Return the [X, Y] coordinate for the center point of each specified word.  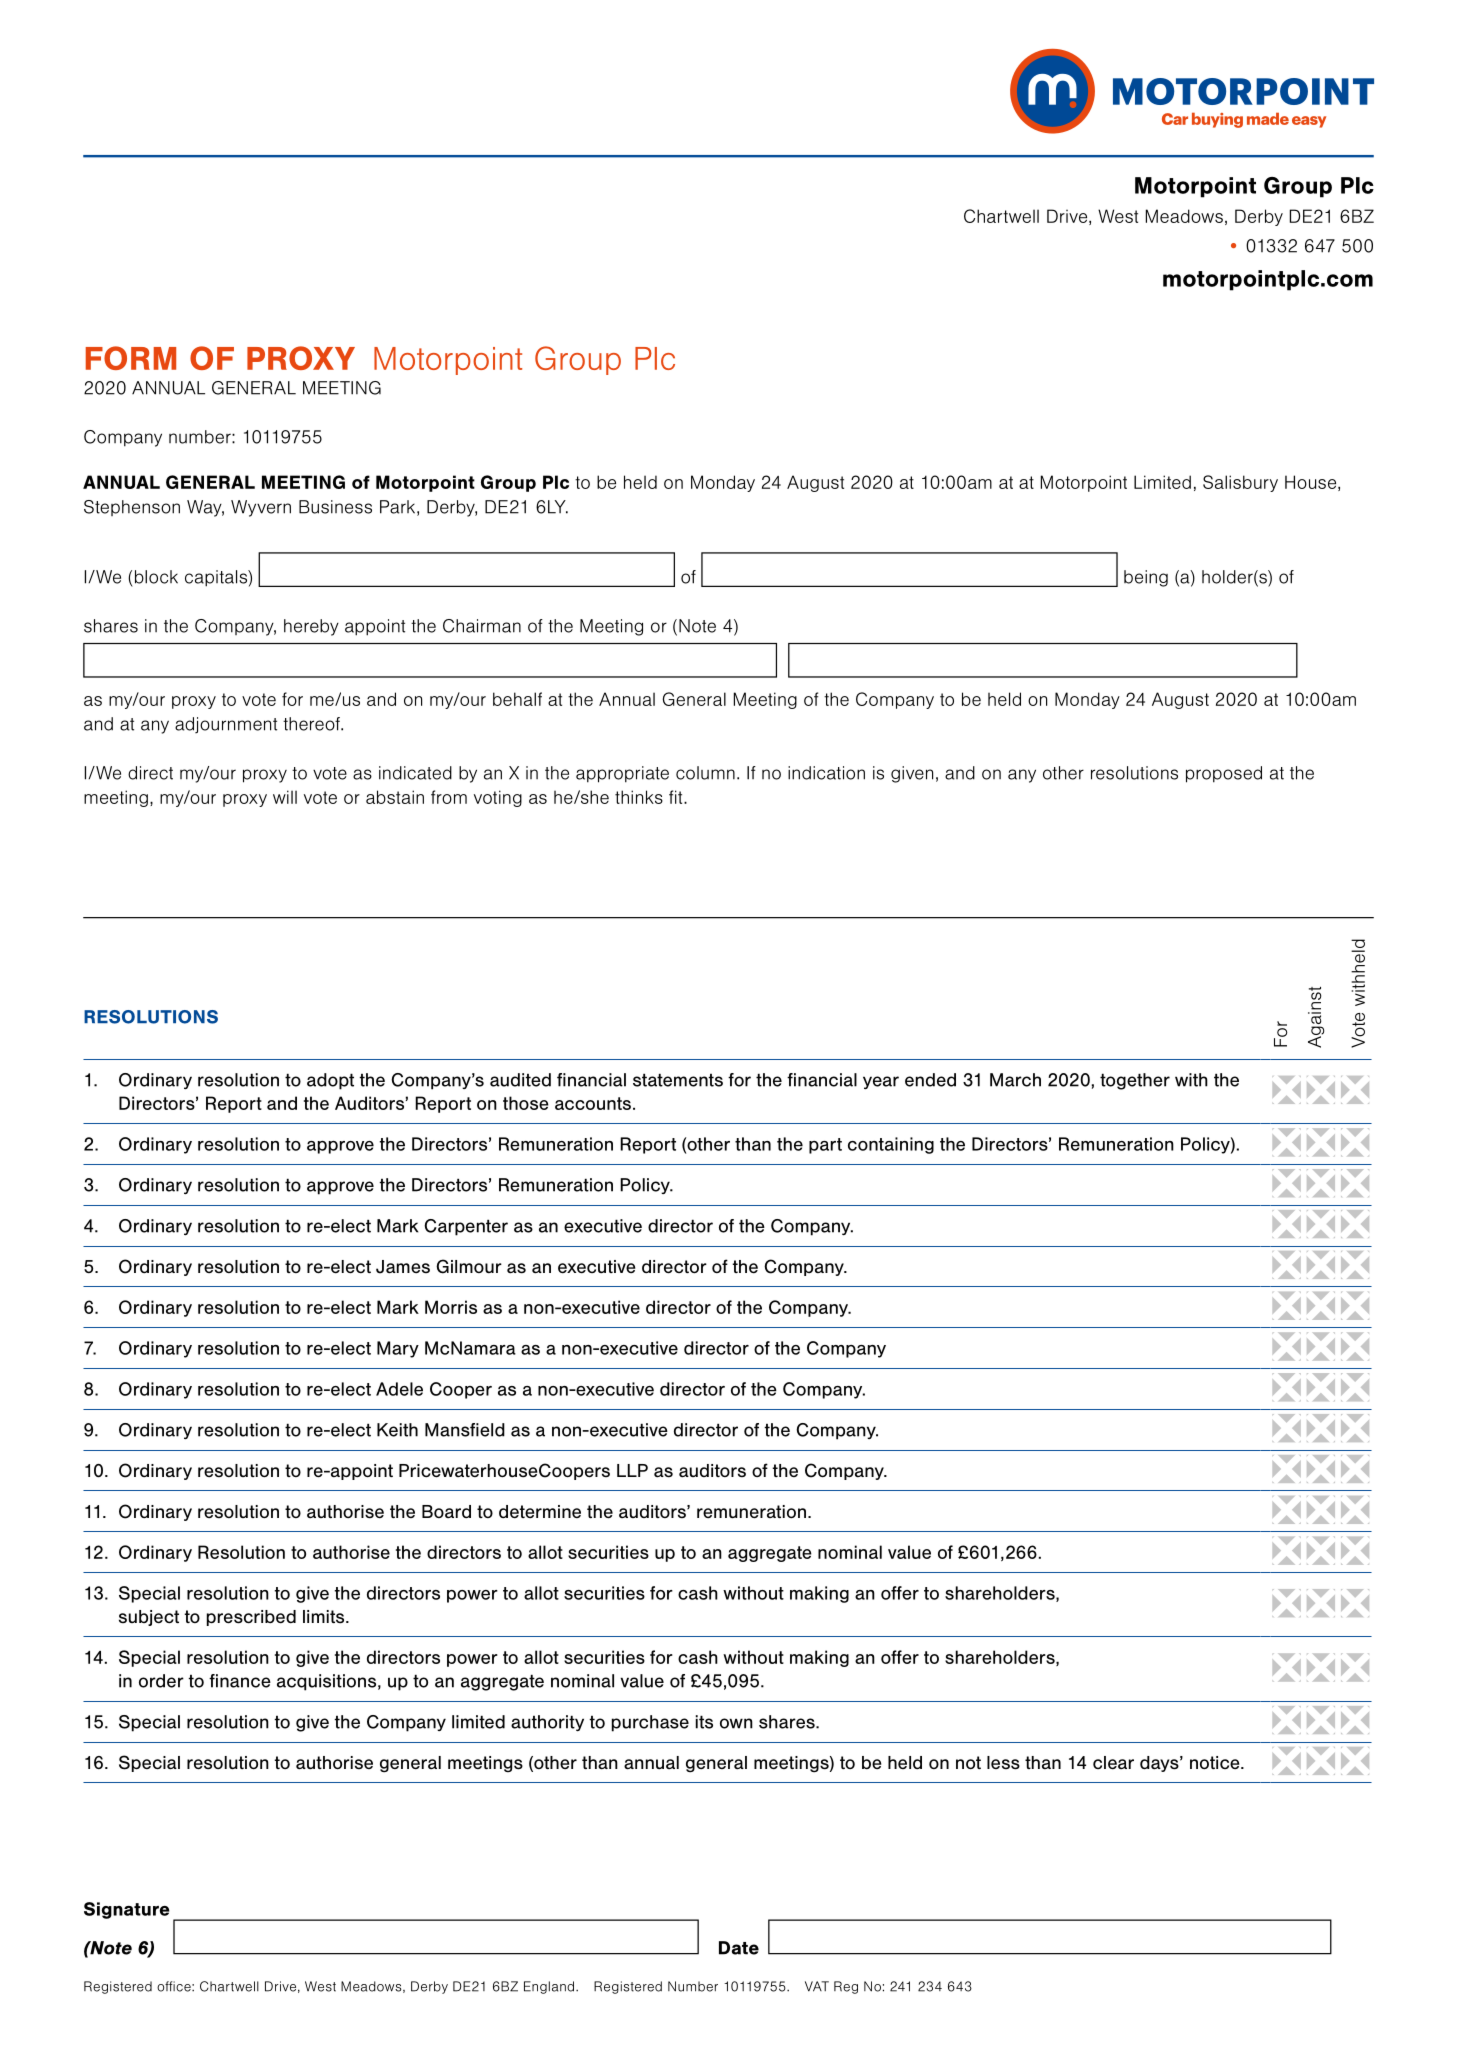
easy [1309, 122]
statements [678, 1080]
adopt [330, 1081]
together [1135, 1081]
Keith [397, 1430]
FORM [131, 358]
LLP [632, 1470]
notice [1216, 1763]
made [1268, 118]
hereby [311, 627]
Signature [127, 1910]
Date [739, 1948]
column [705, 773]
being [1146, 578]
